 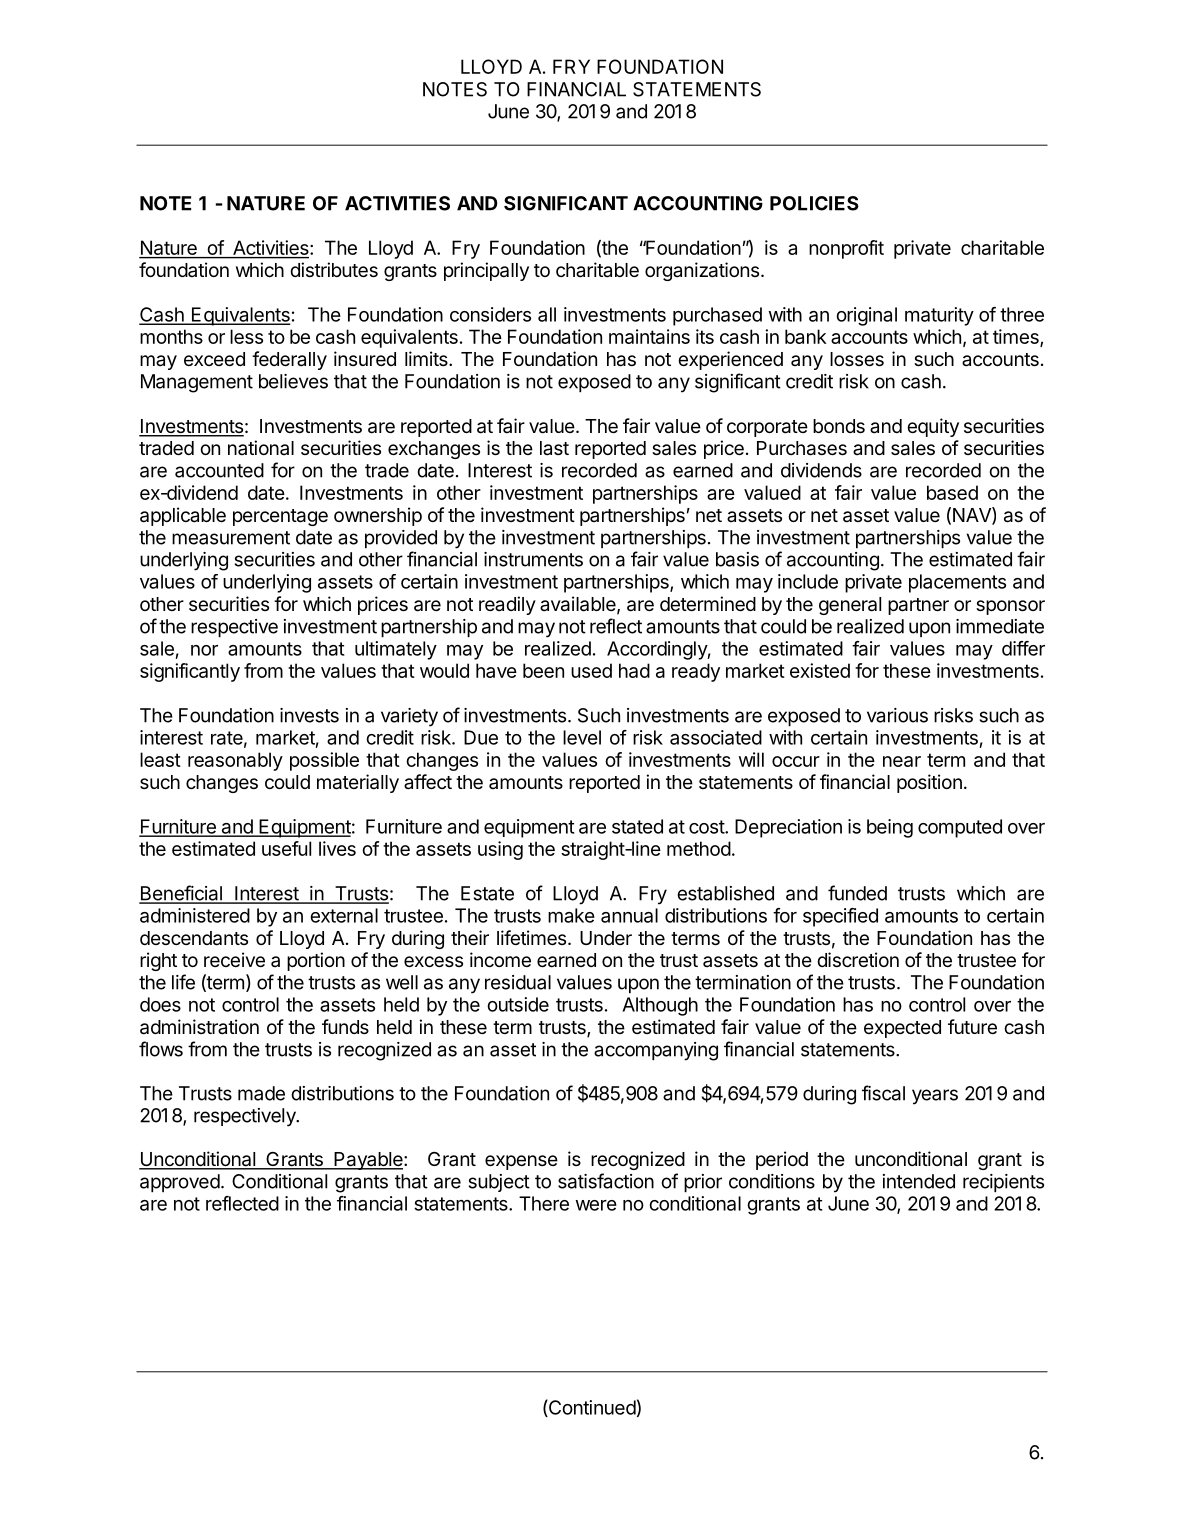 I want to click on approved, so click(x=180, y=1183).
